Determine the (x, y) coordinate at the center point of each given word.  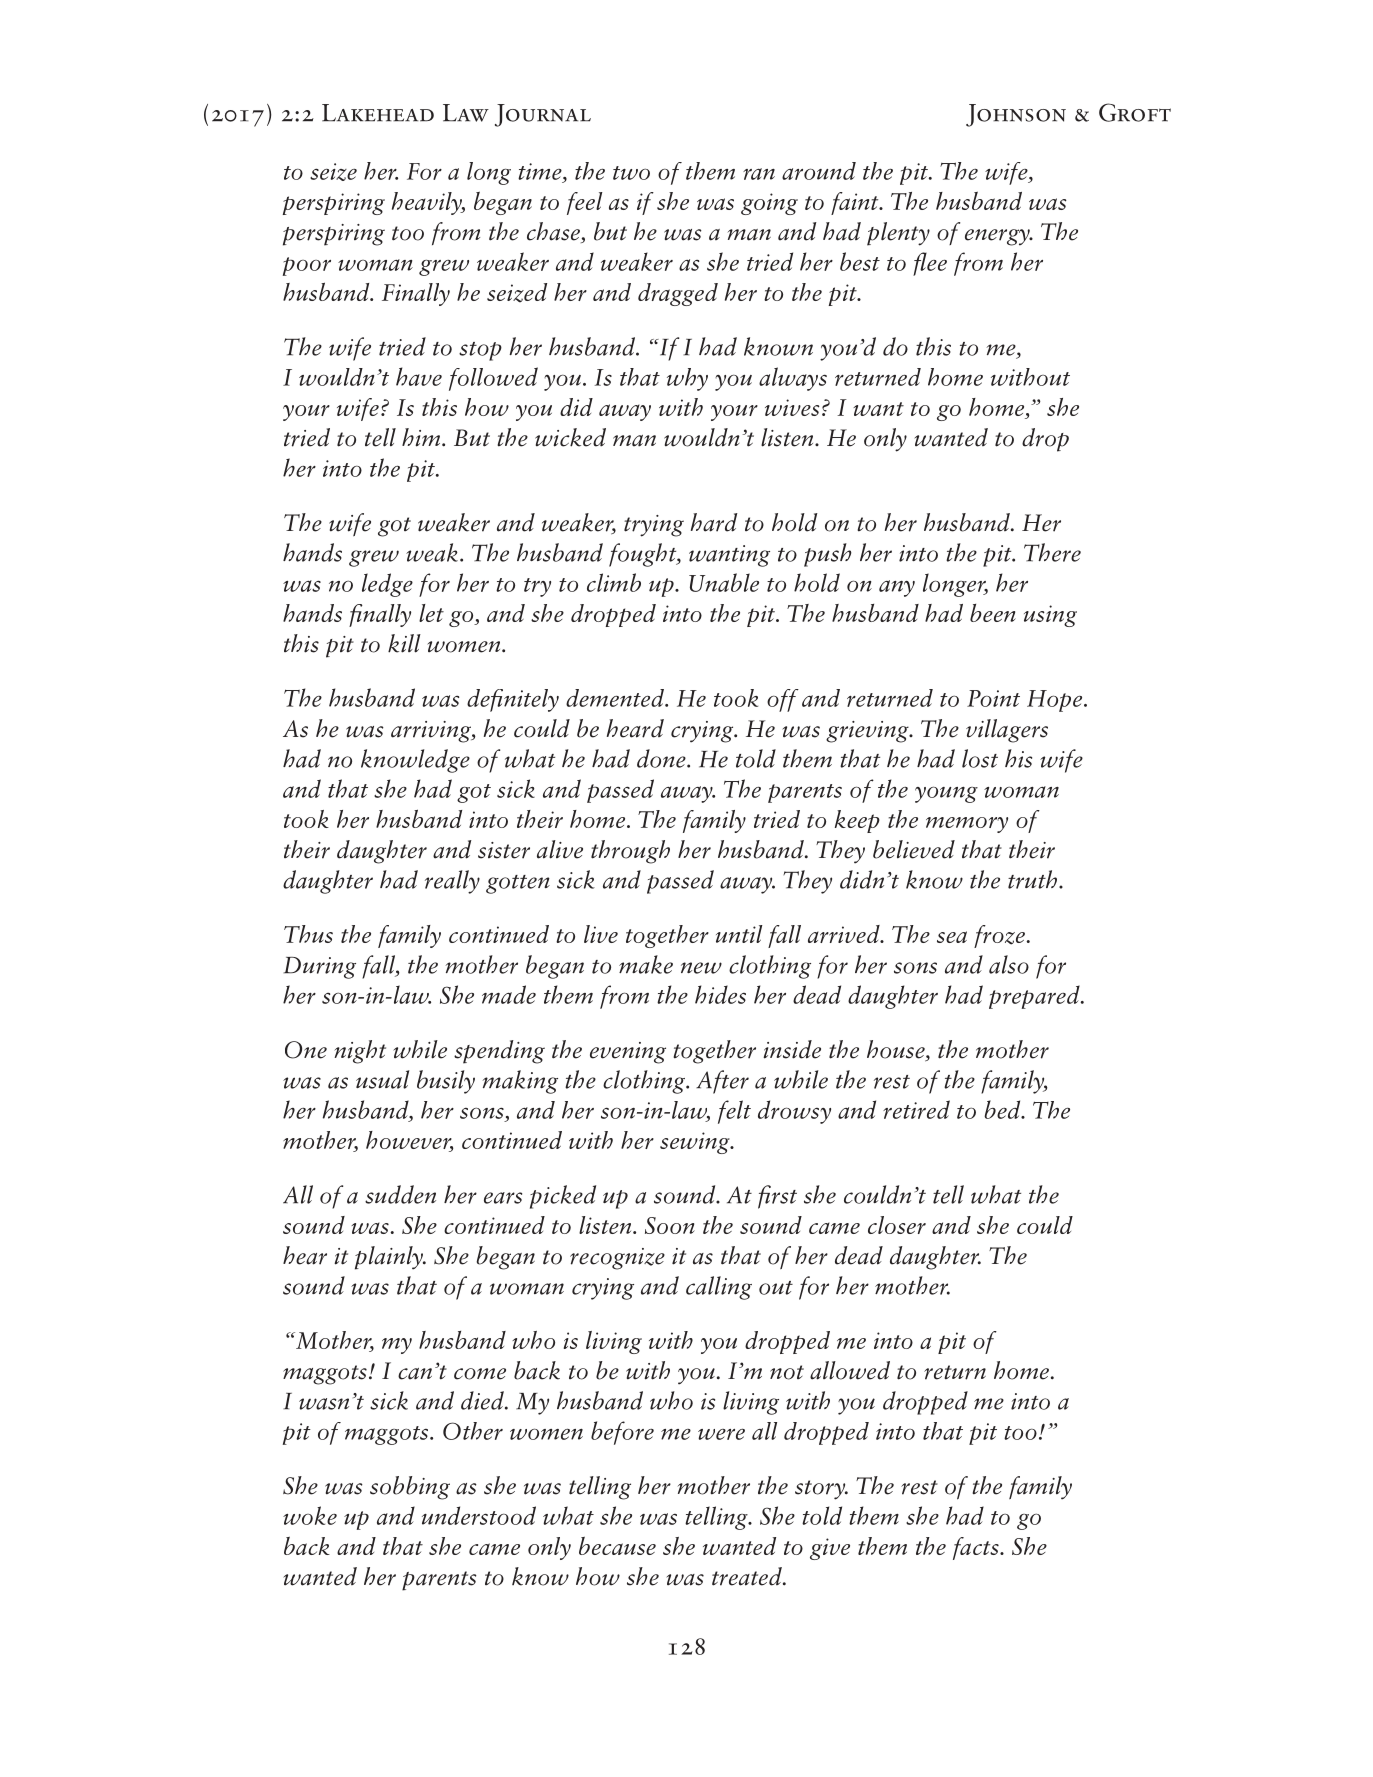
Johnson (1016, 115)
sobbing (410, 1488)
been (993, 613)
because (617, 1546)
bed (1003, 1109)
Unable (724, 582)
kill (404, 643)
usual (382, 1079)
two (631, 173)
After (722, 1082)
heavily (428, 203)
